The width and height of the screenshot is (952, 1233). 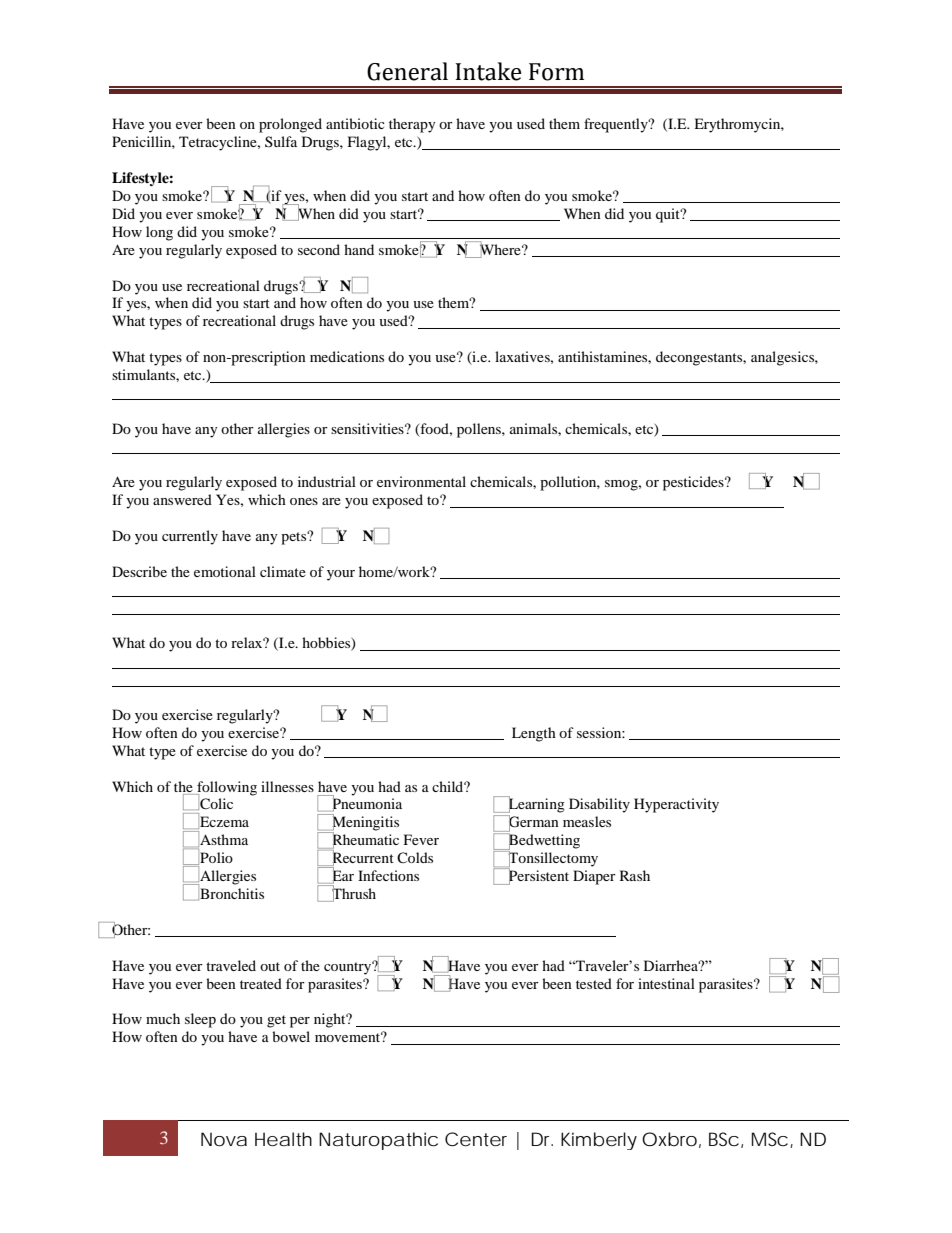 What do you see at coordinates (421, 481) in the screenshot?
I see `environmental` at bounding box center [421, 481].
